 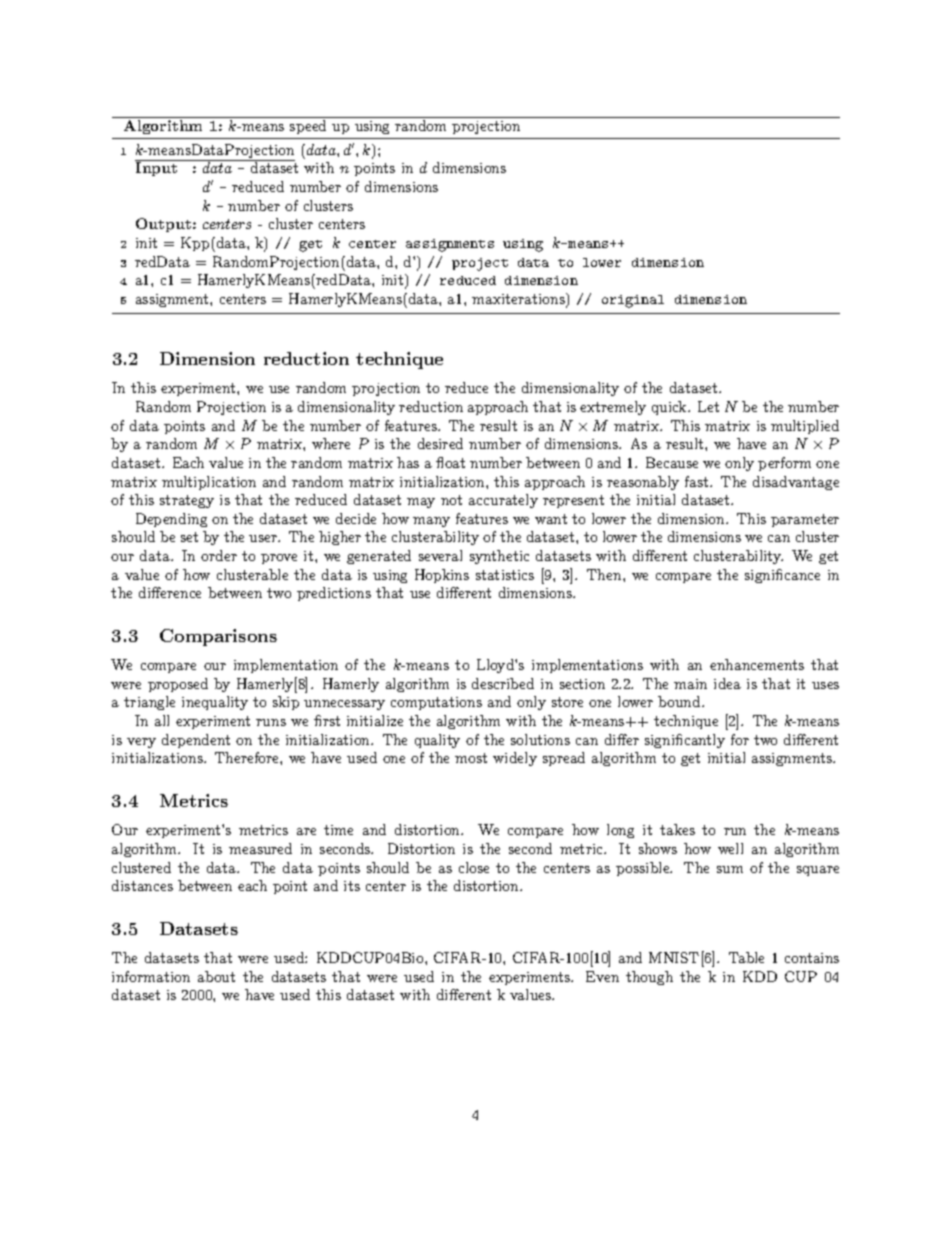 What do you see at coordinates (602, 976) in the page?
I see `Even` at bounding box center [602, 976].
